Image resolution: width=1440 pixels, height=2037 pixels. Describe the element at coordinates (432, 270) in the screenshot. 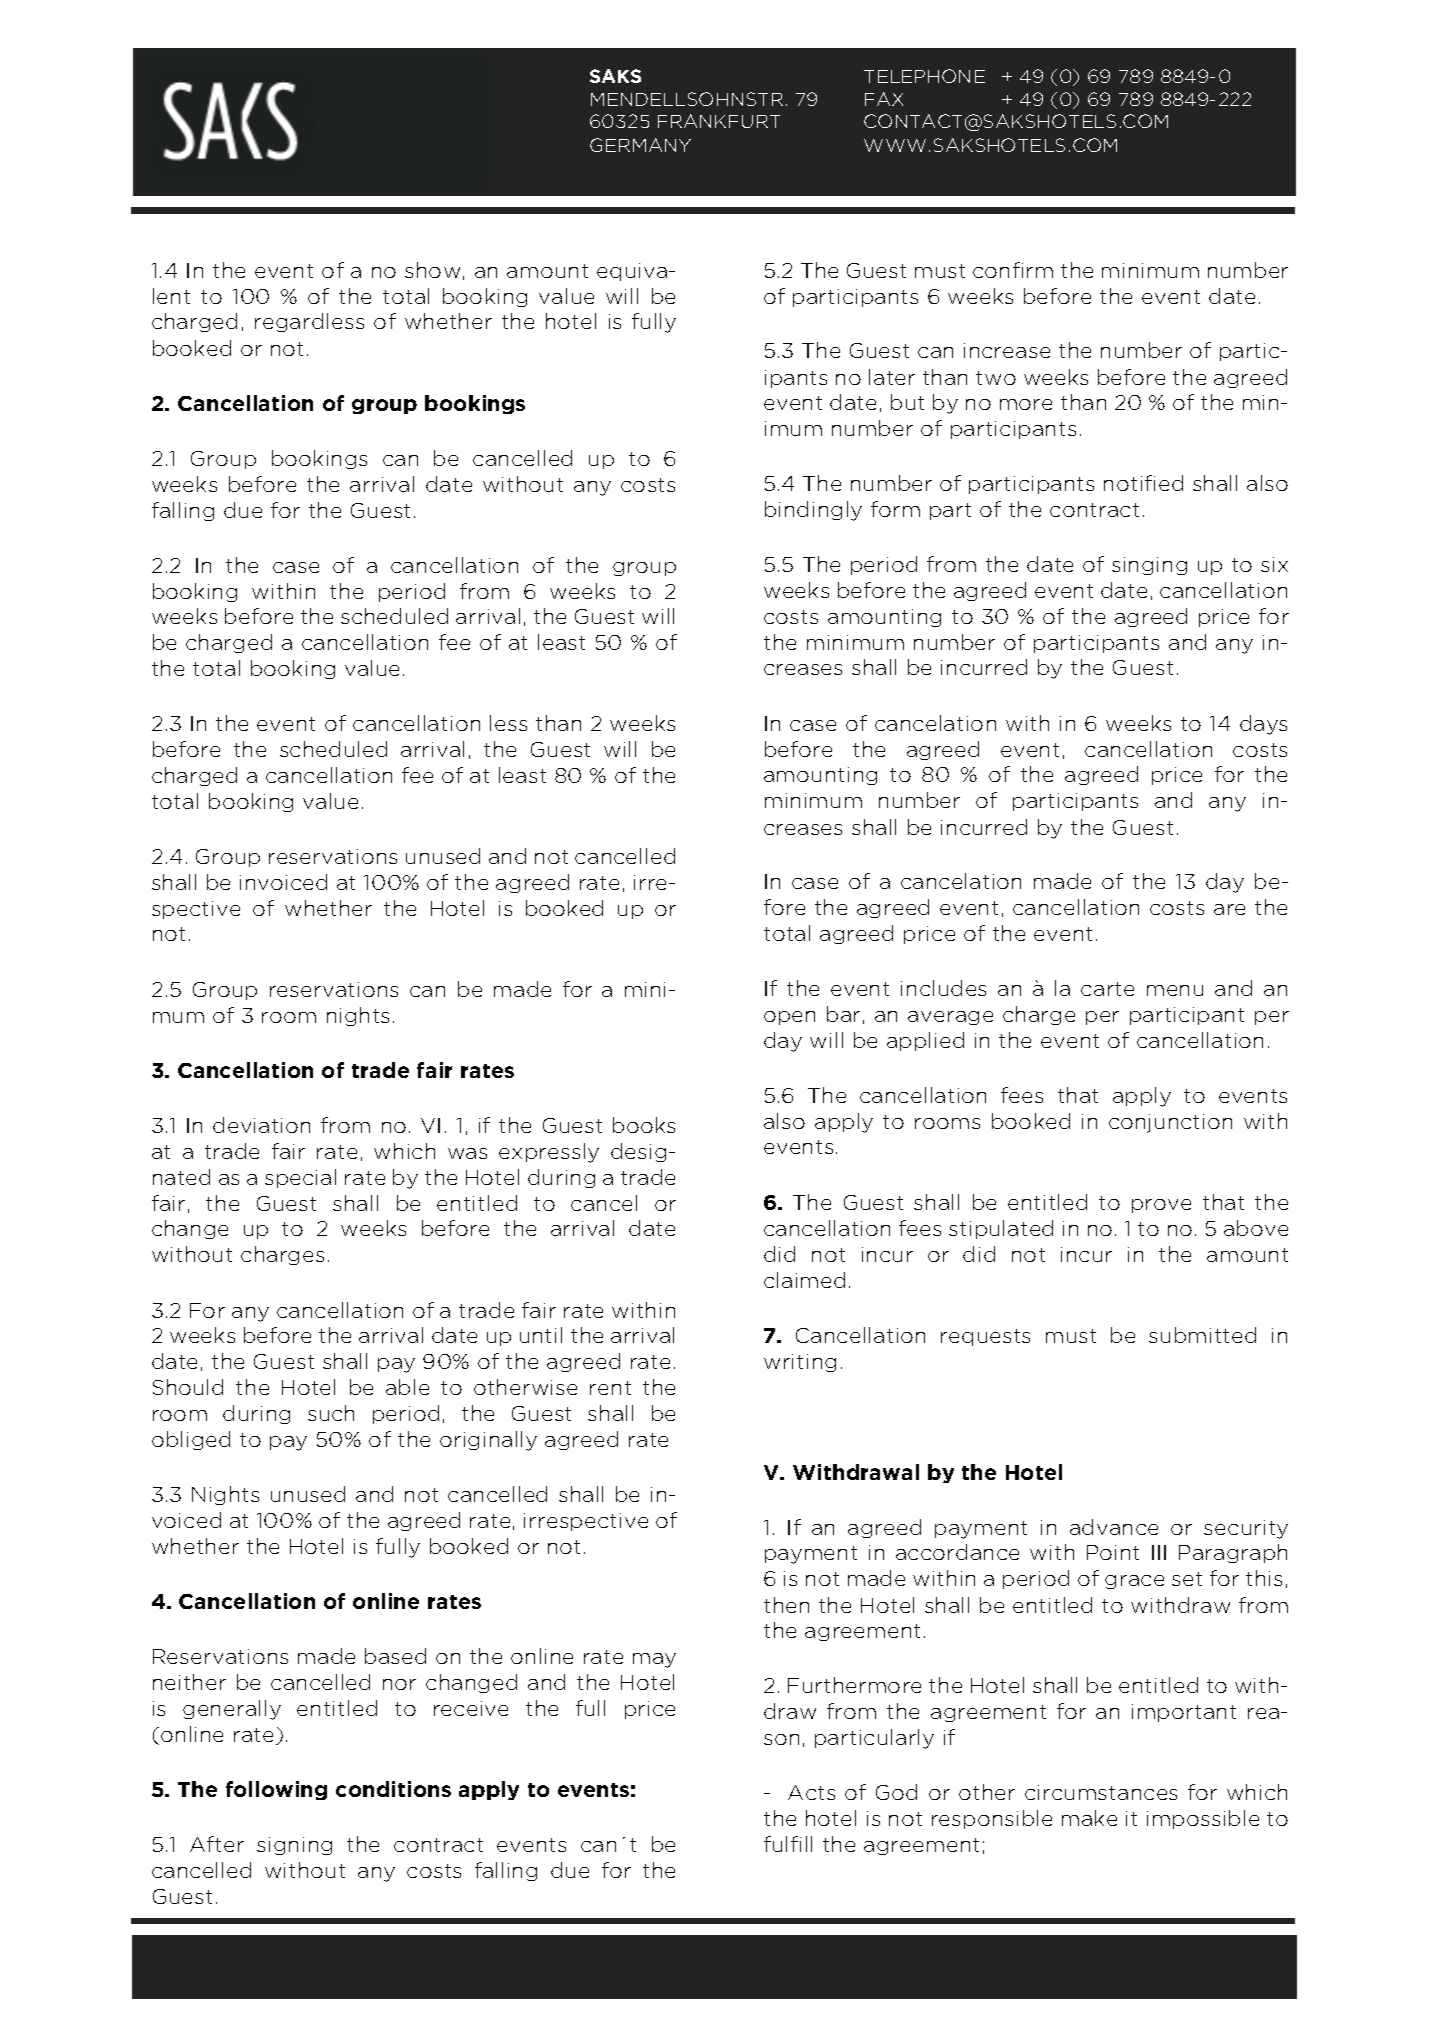

I see `show` at that location.
